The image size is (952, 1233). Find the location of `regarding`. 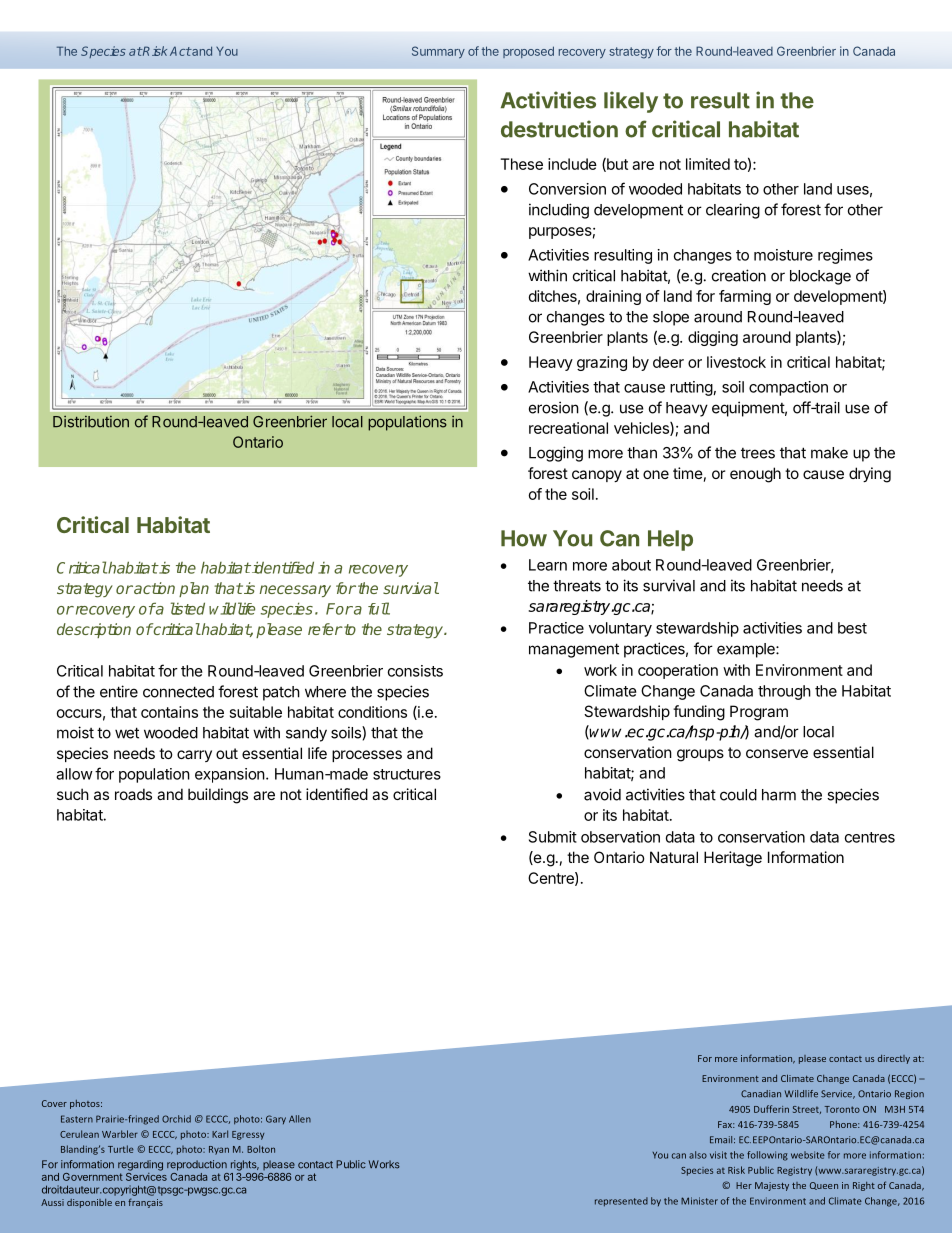

regarding is located at coordinates (140, 1165).
